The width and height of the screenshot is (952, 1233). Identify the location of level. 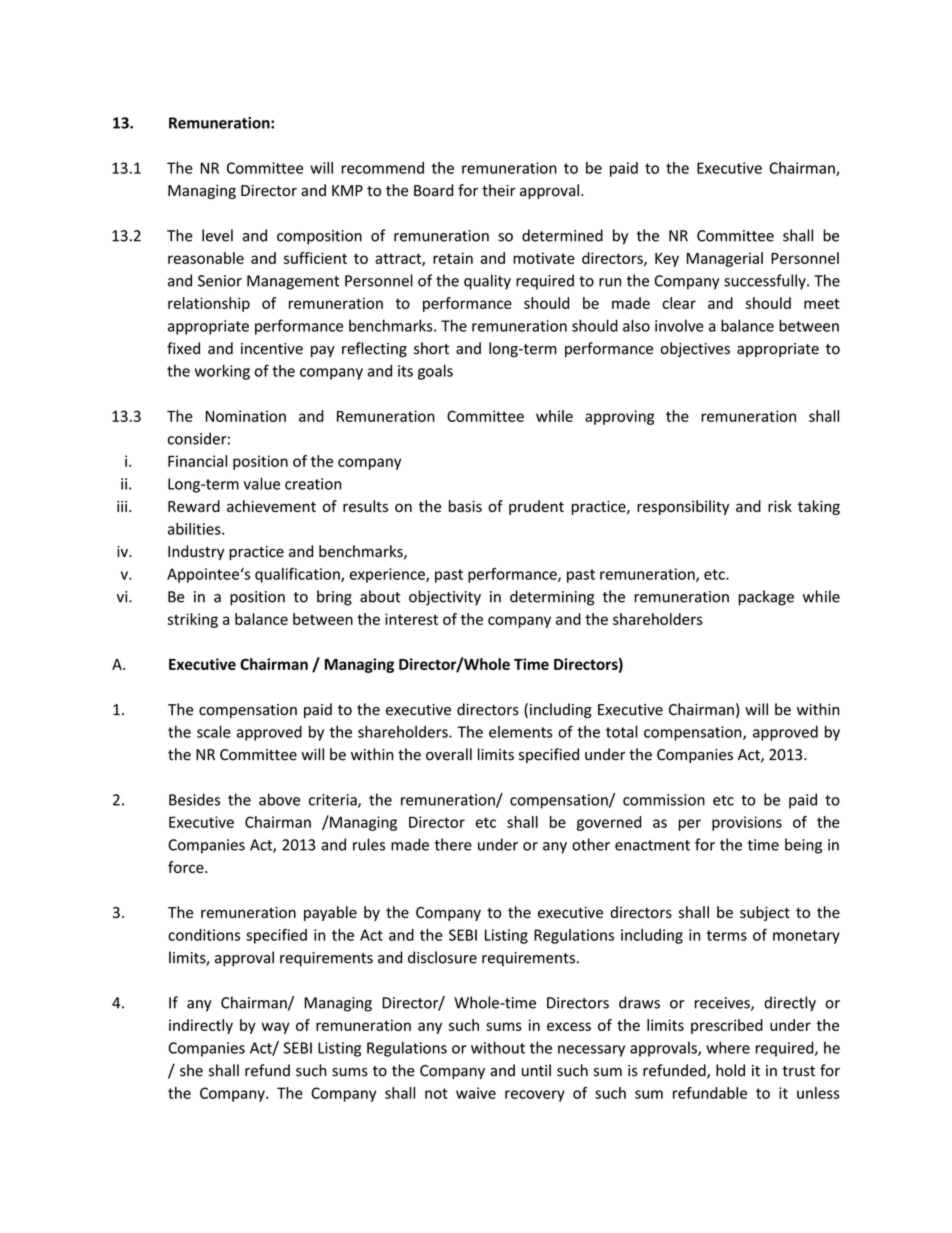
(217, 235).
